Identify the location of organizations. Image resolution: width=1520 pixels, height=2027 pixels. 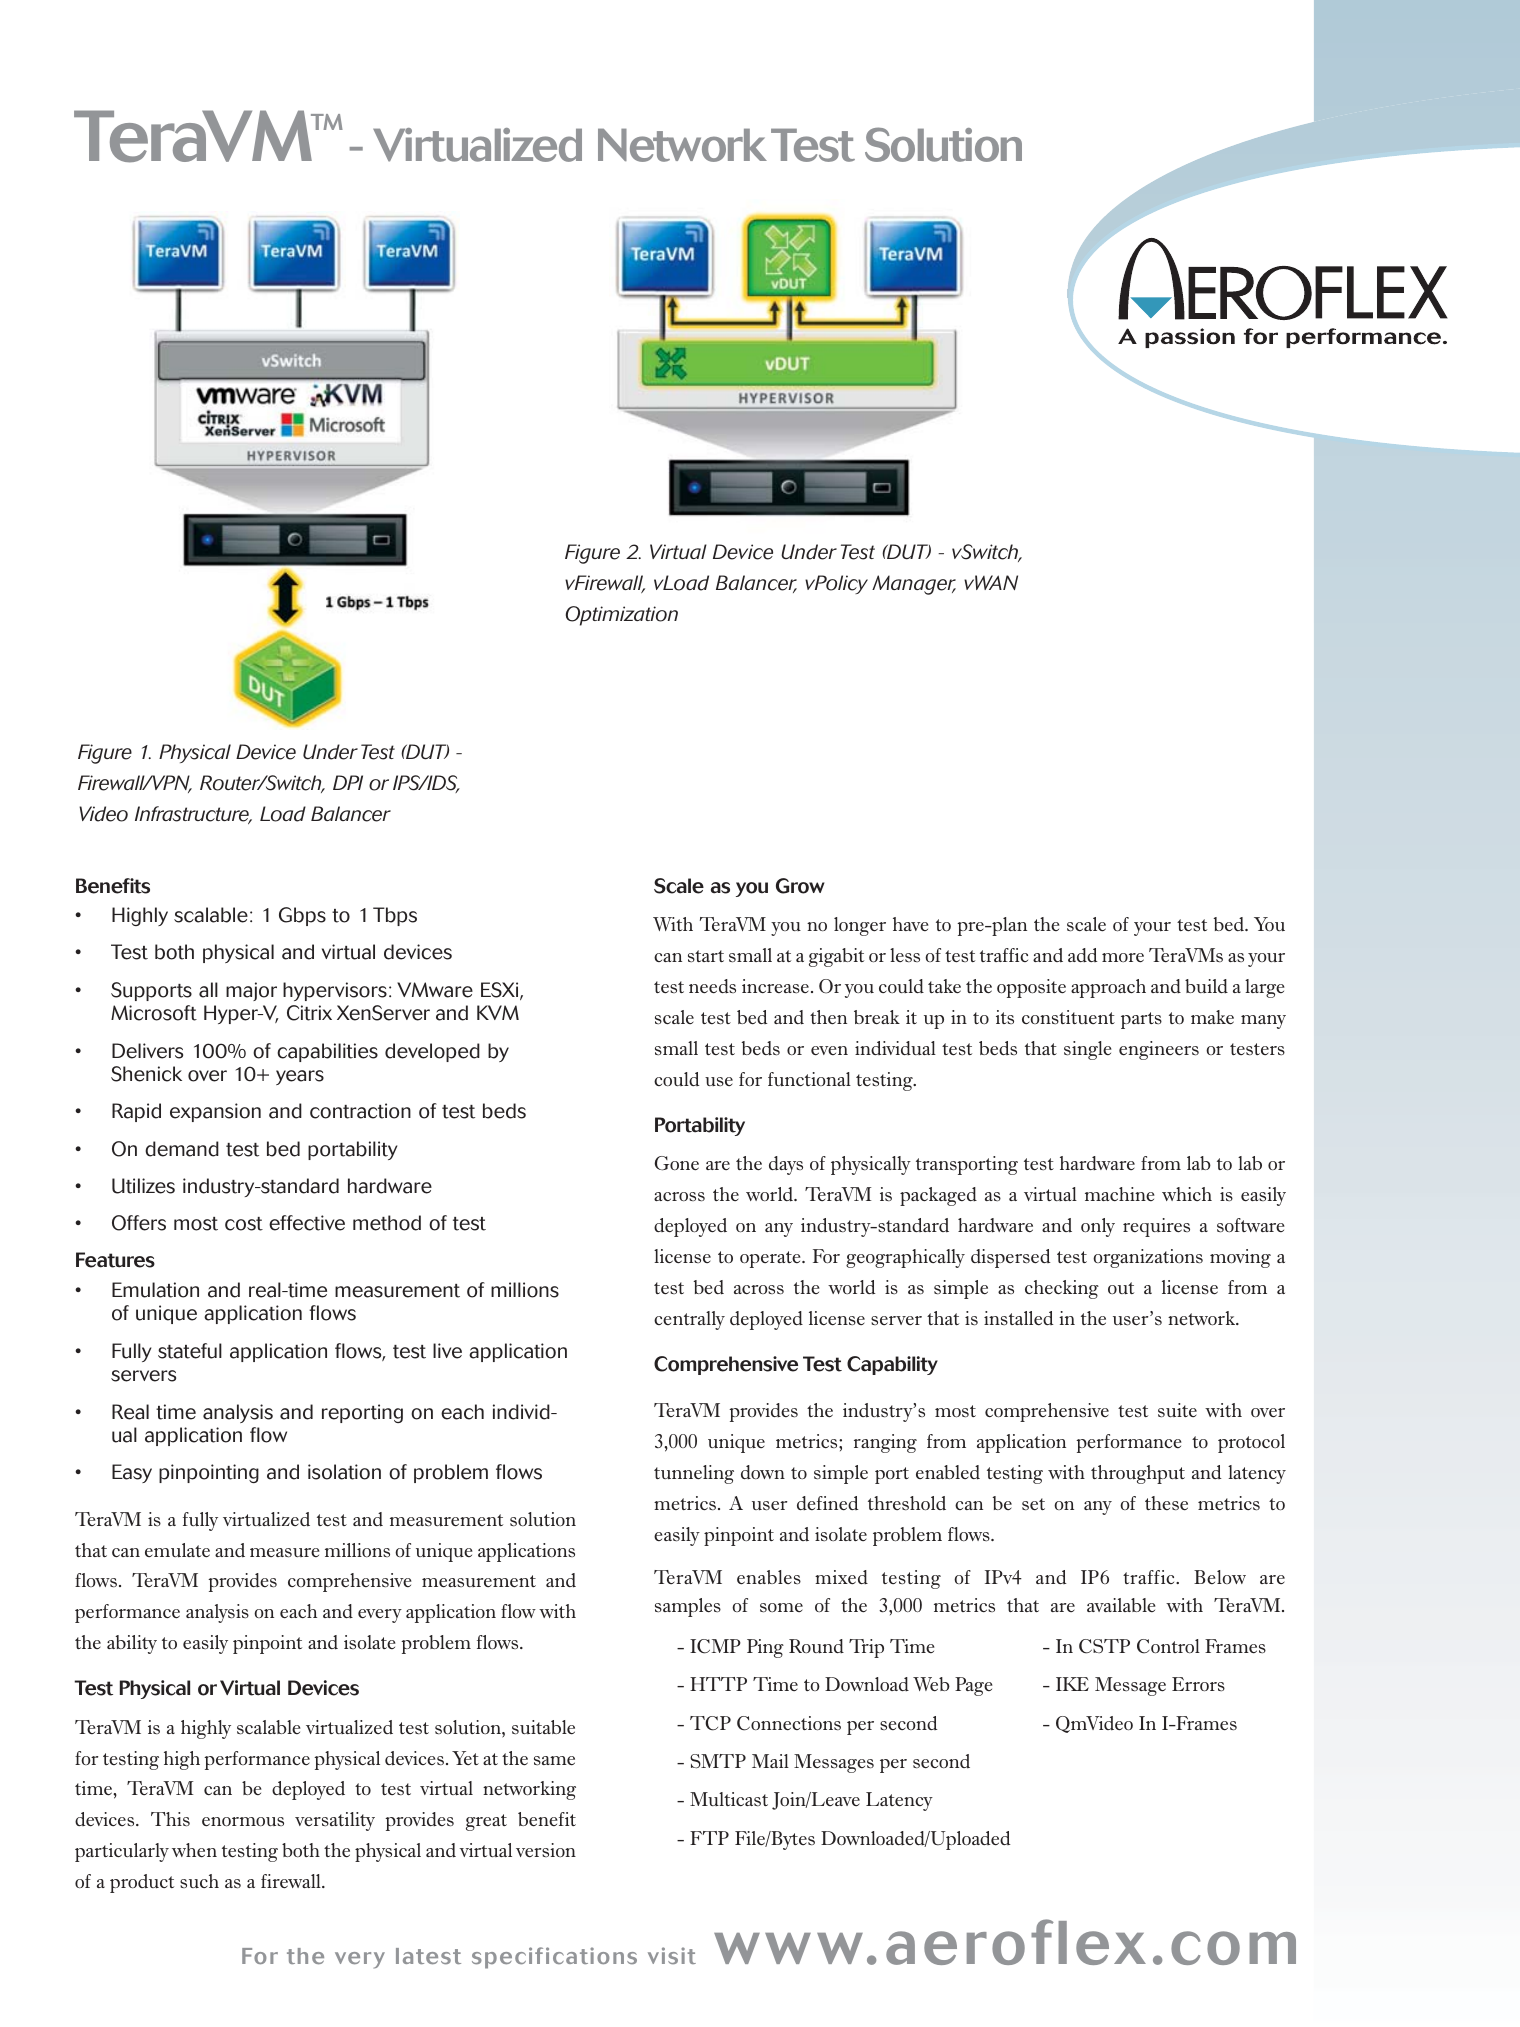
(1148, 1258).
